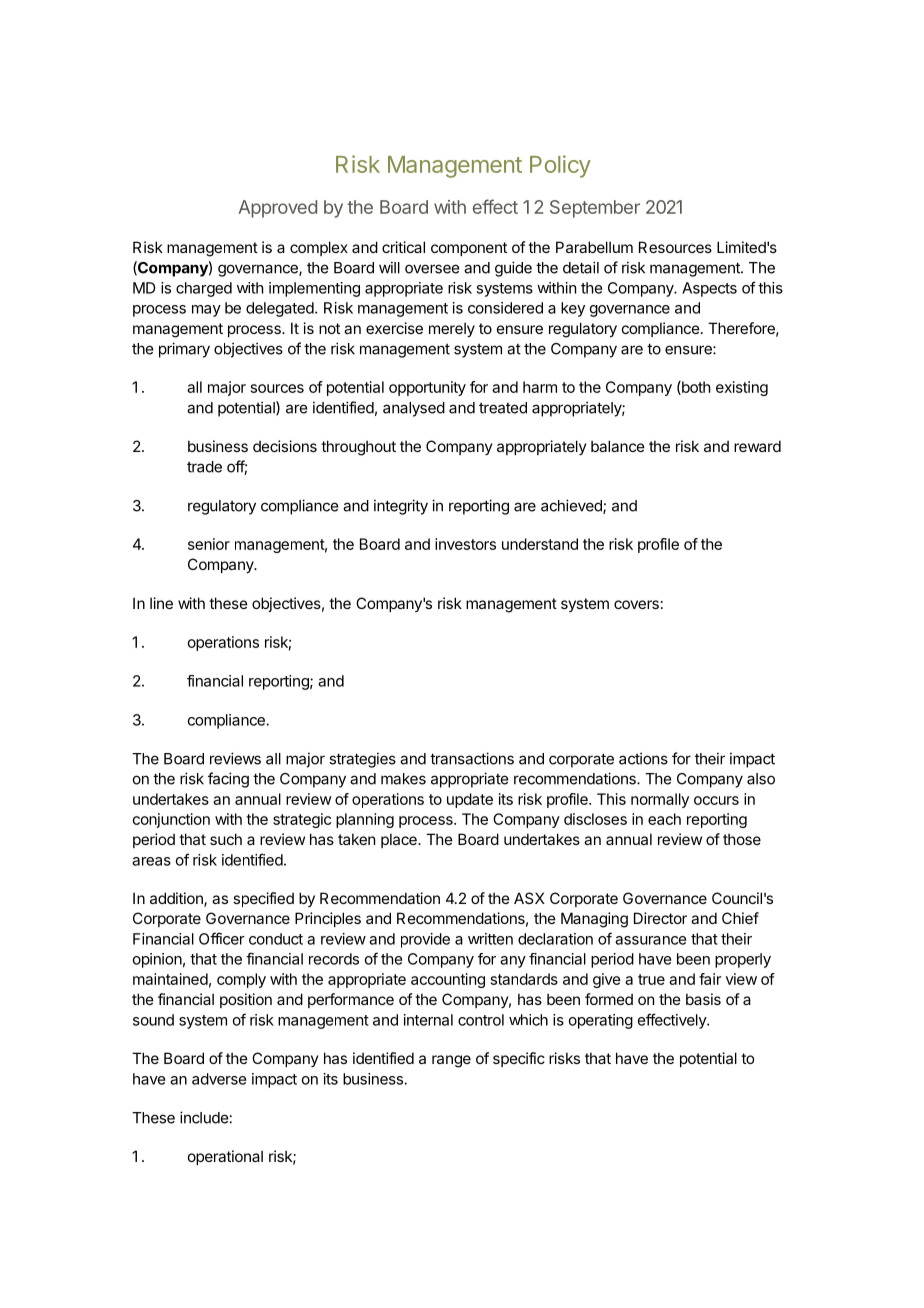 Image resolution: width=924 pixels, height=1308 pixels. I want to click on include, so click(204, 1117).
